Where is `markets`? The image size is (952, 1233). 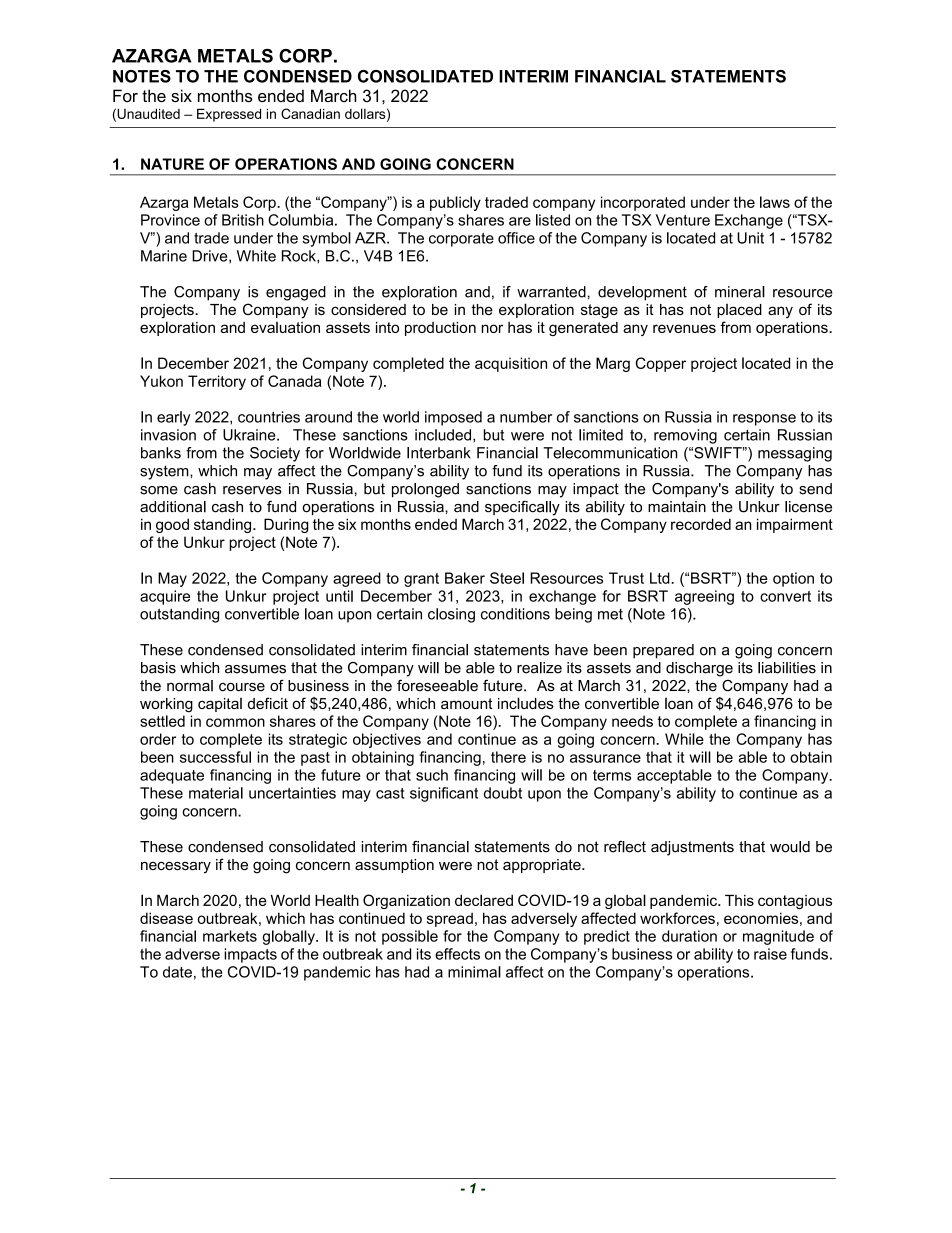 markets is located at coordinates (230, 936).
